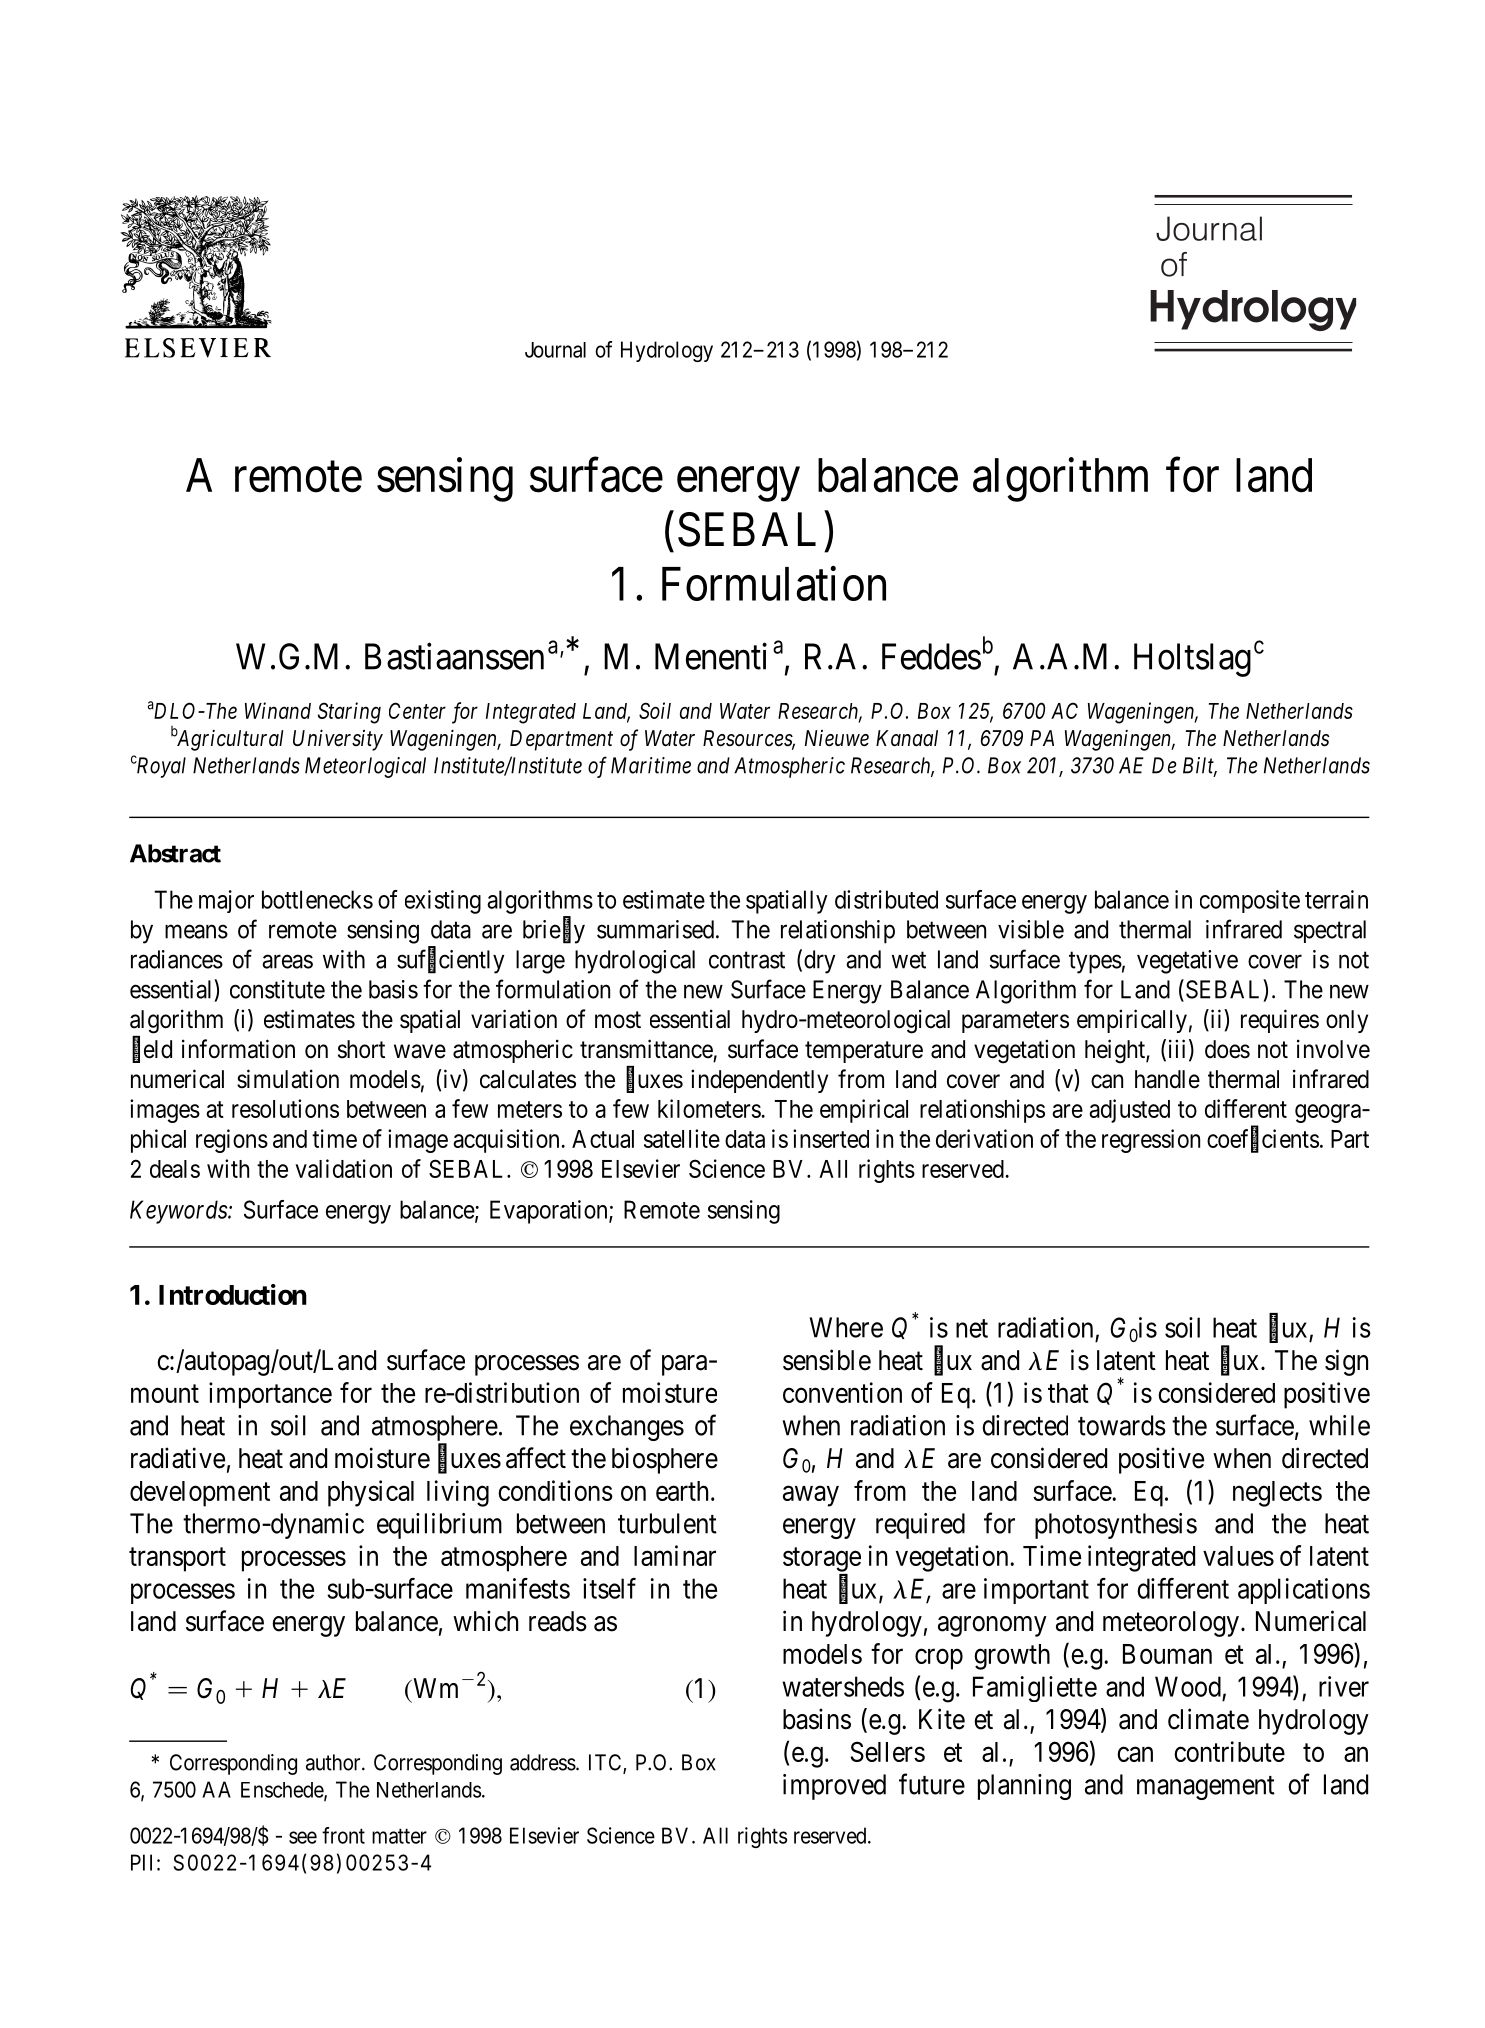 The height and width of the page is (2028, 1485). I want to click on Center, so click(417, 710).
